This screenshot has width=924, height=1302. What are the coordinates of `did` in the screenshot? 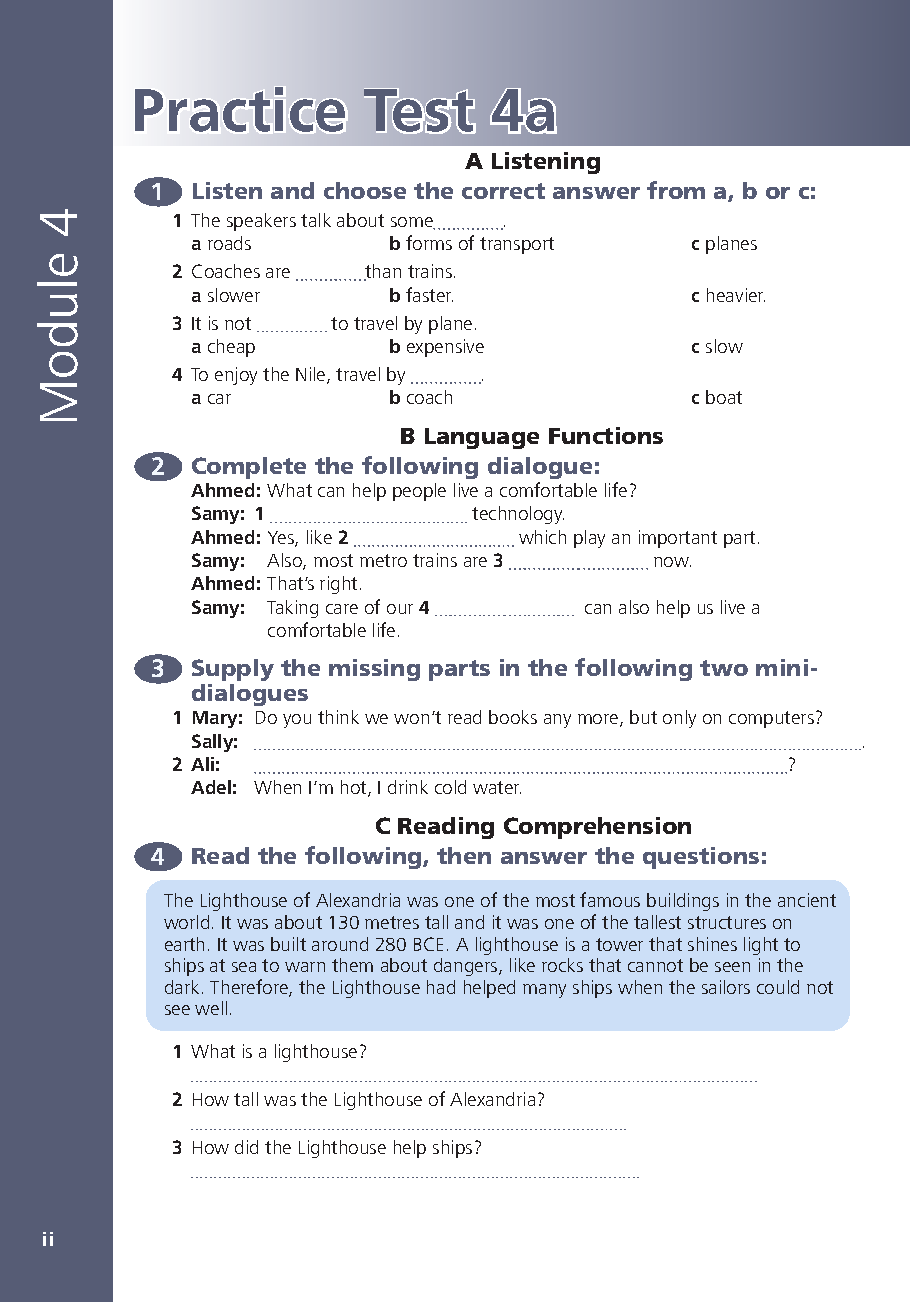 It's located at (246, 1147).
